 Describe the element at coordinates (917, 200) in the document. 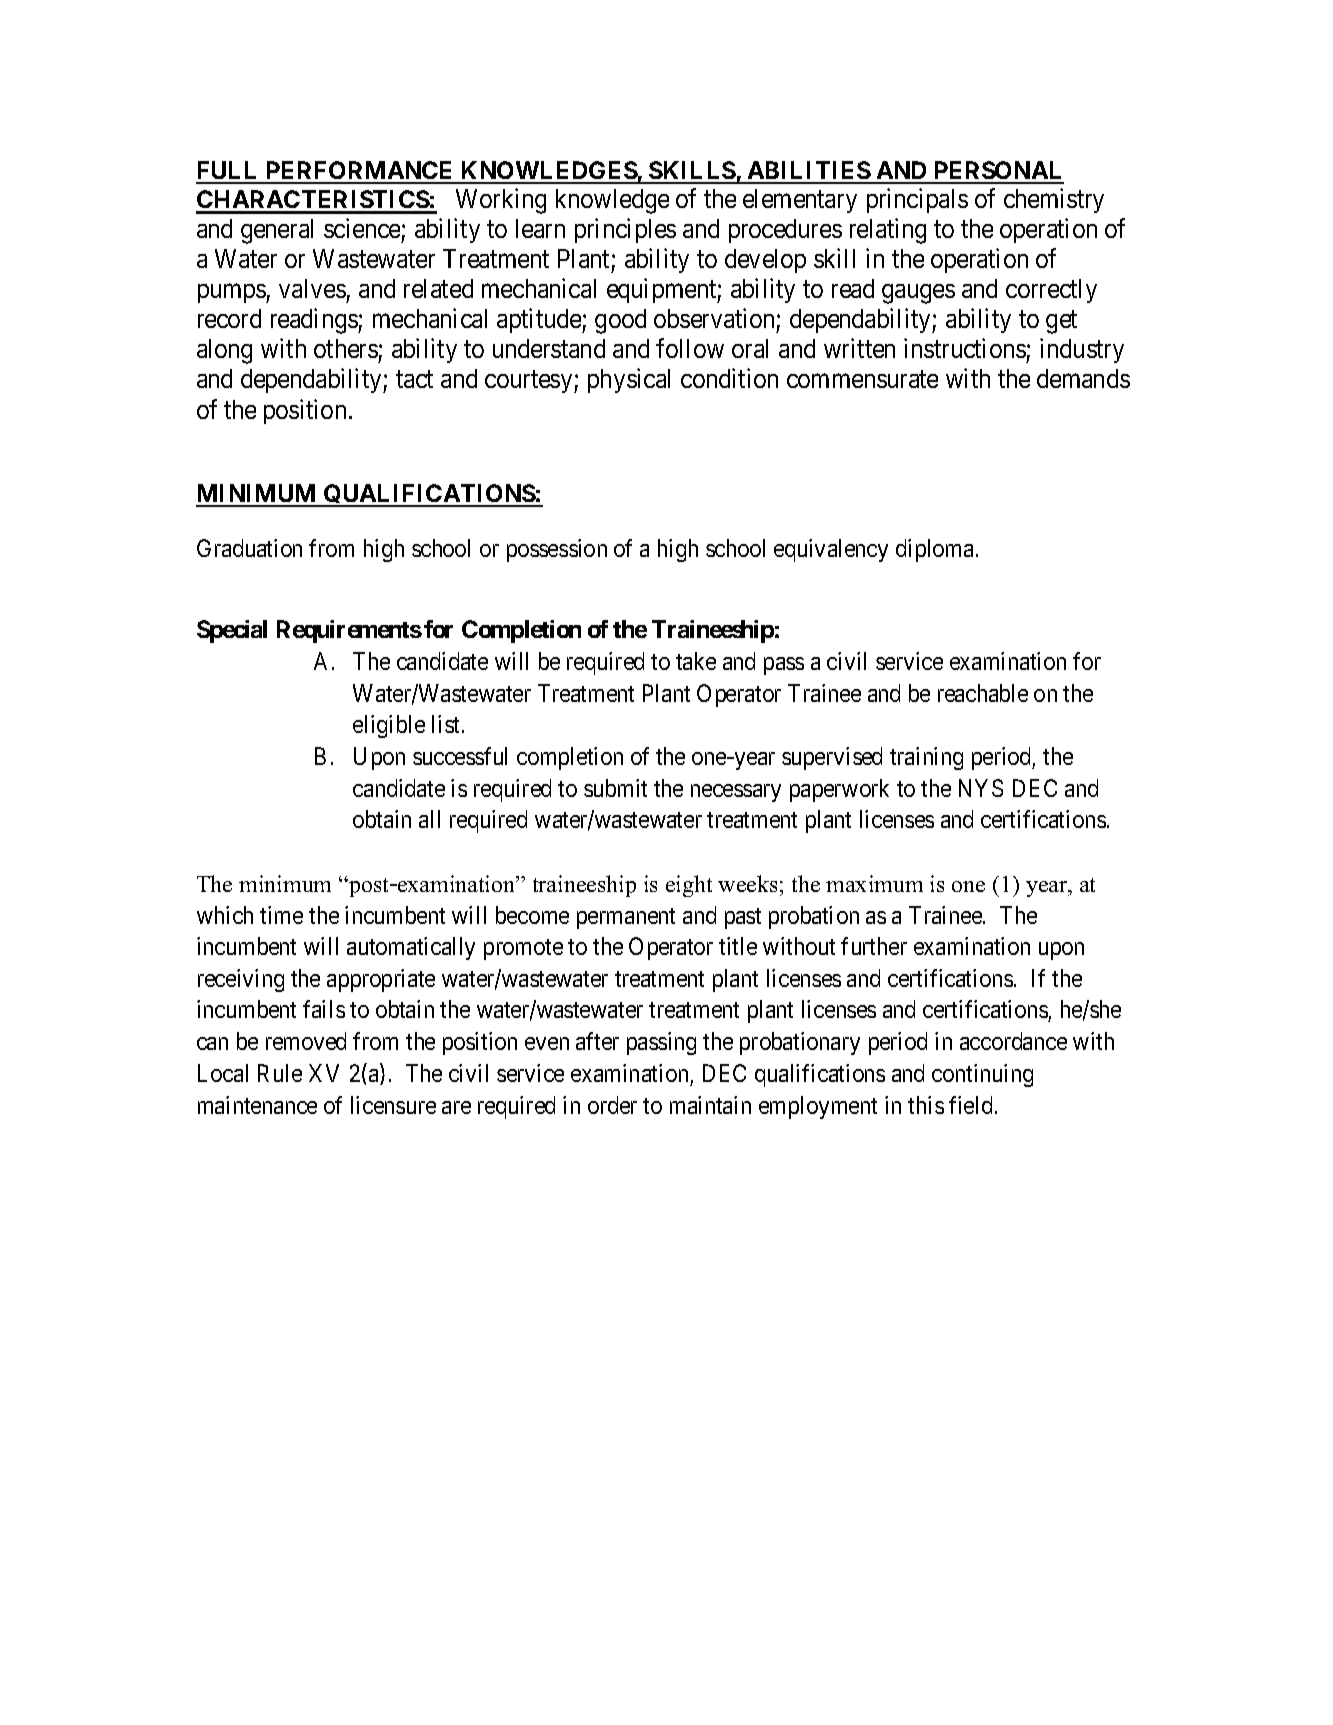

I see `principals` at that location.
